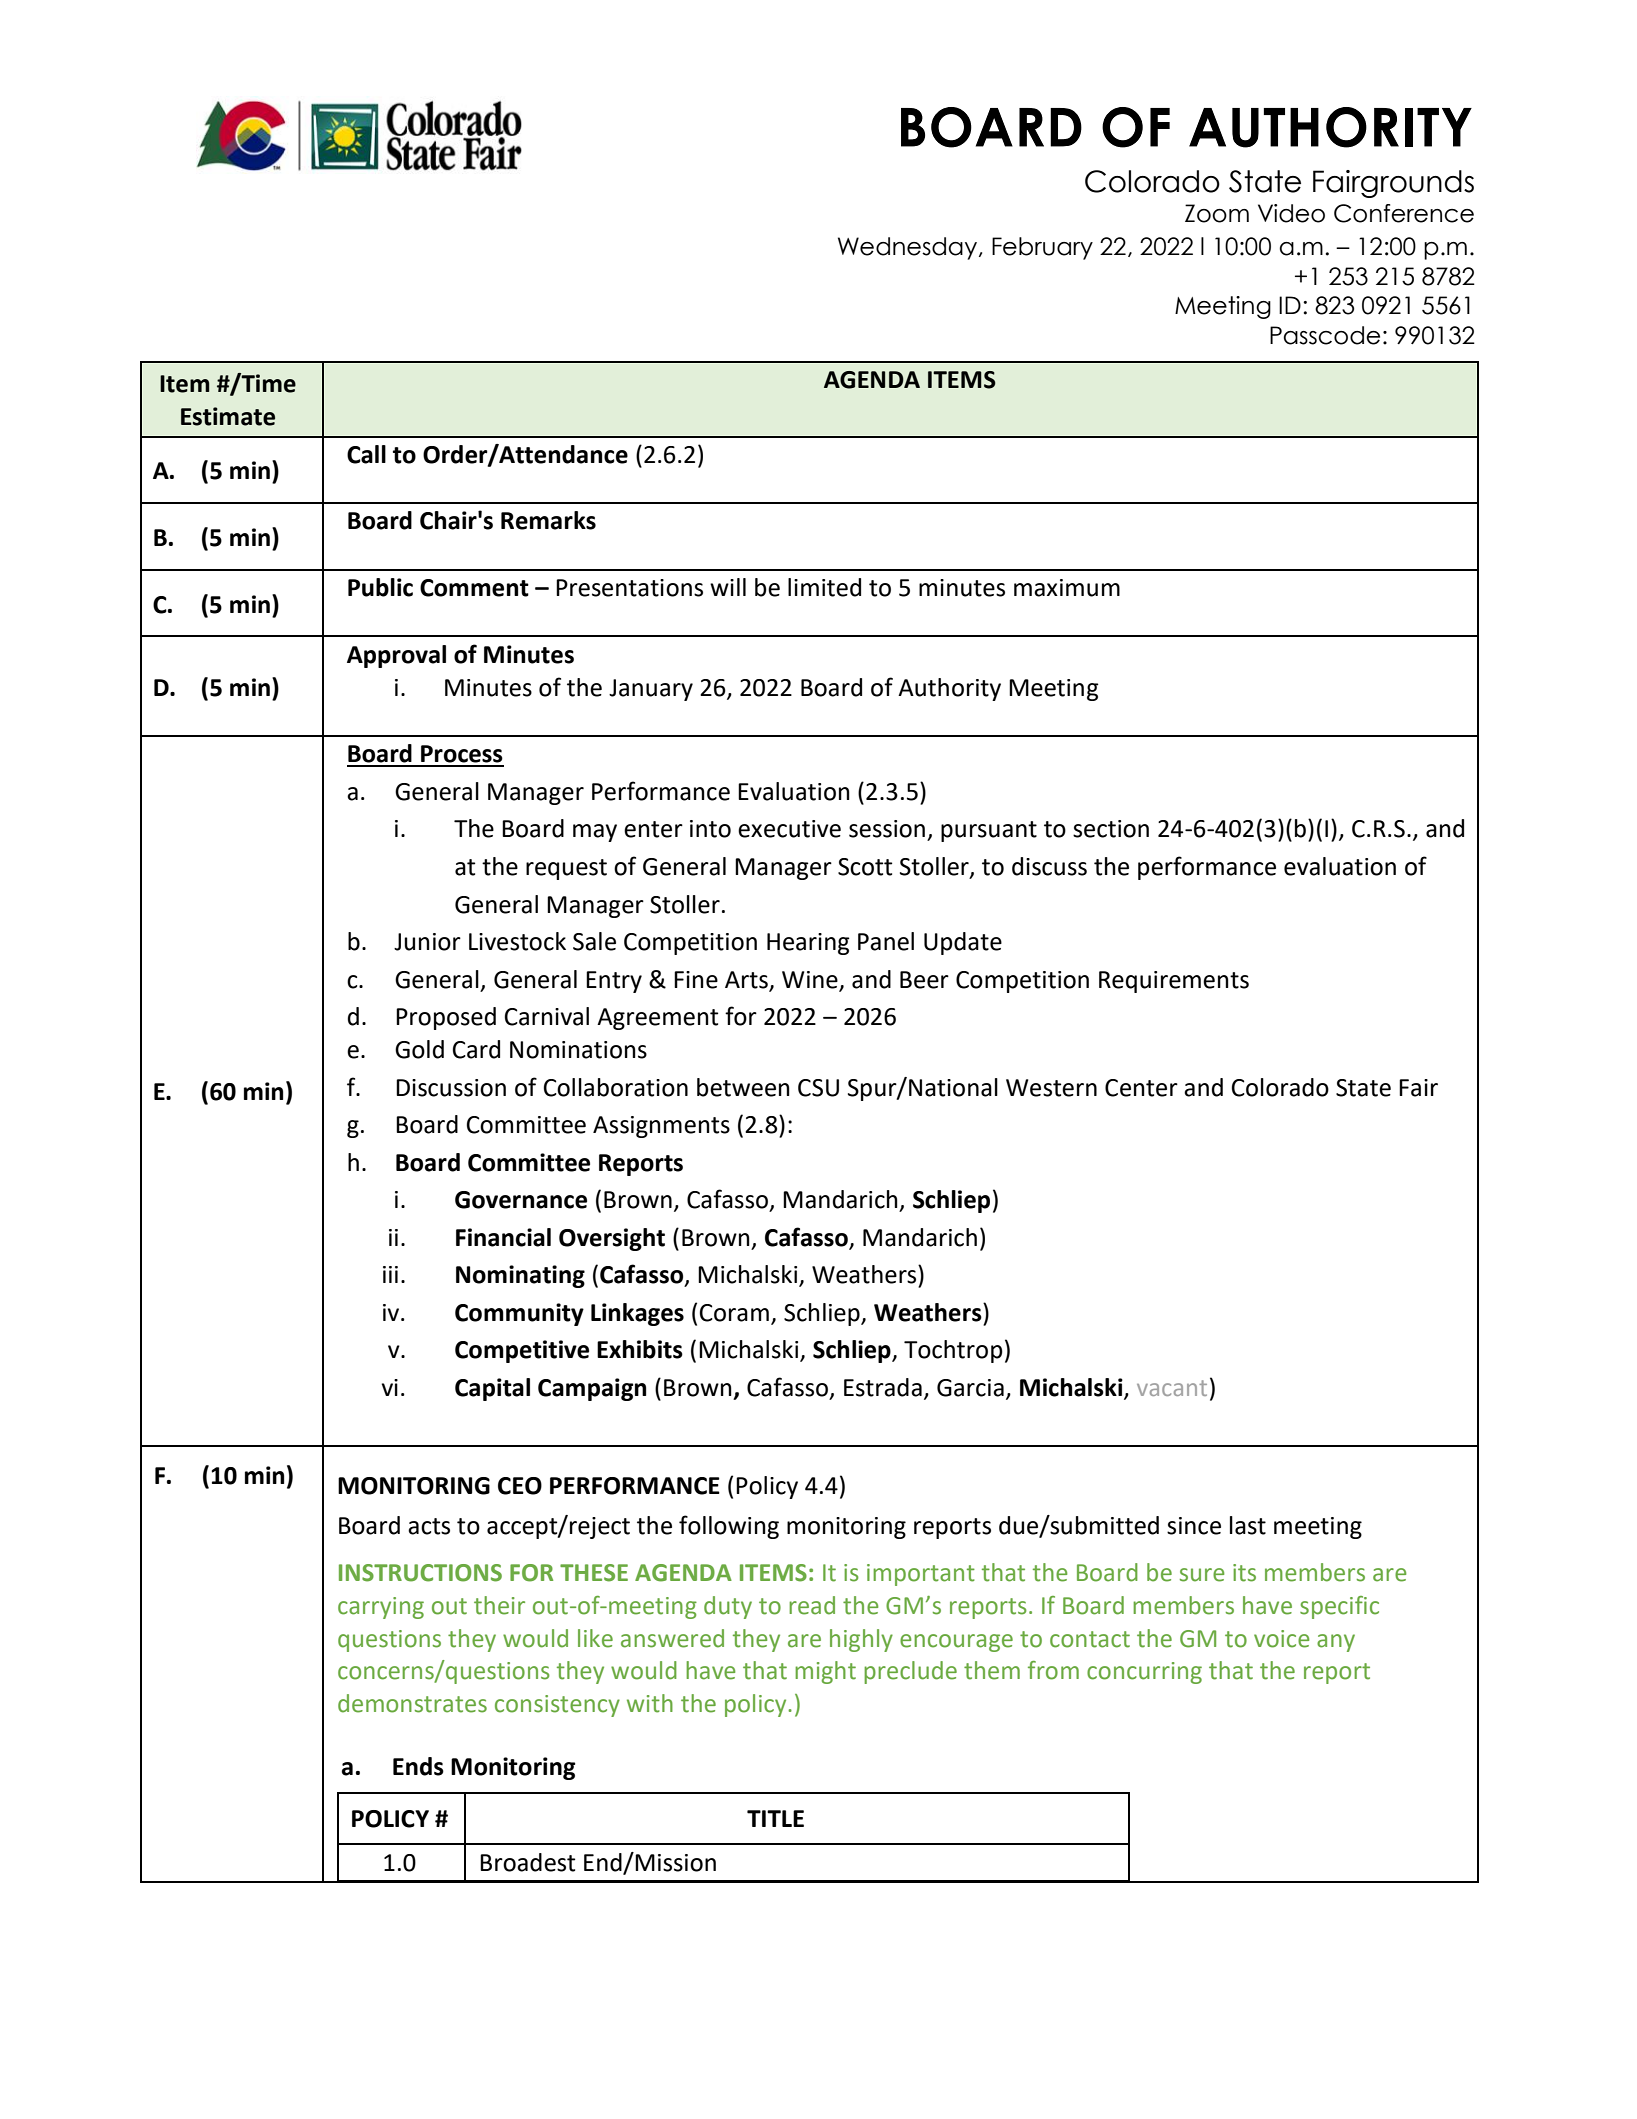  What do you see at coordinates (824, 587) in the image?
I see `limited` at bounding box center [824, 587].
